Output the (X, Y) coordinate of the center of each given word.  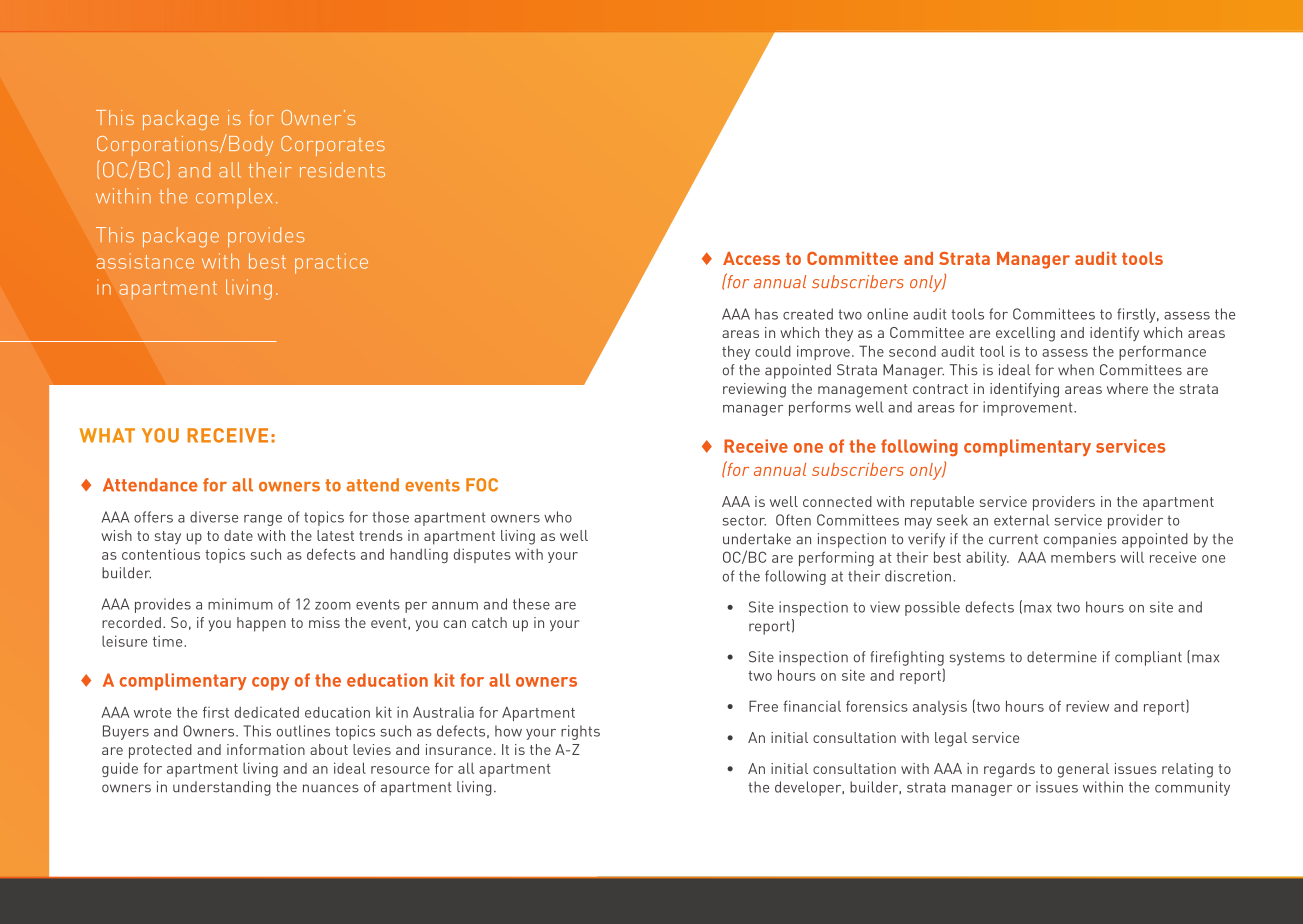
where (1127, 388)
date (238, 535)
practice (331, 263)
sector (744, 520)
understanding (222, 788)
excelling (1025, 334)
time (169, 641)
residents (342, 170)
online (887, 314)
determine (1062, 657)
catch (489, 622)
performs (820, 408)
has (766, 314)
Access (751, 258)
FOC (482, 485)
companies (1080, 540)
